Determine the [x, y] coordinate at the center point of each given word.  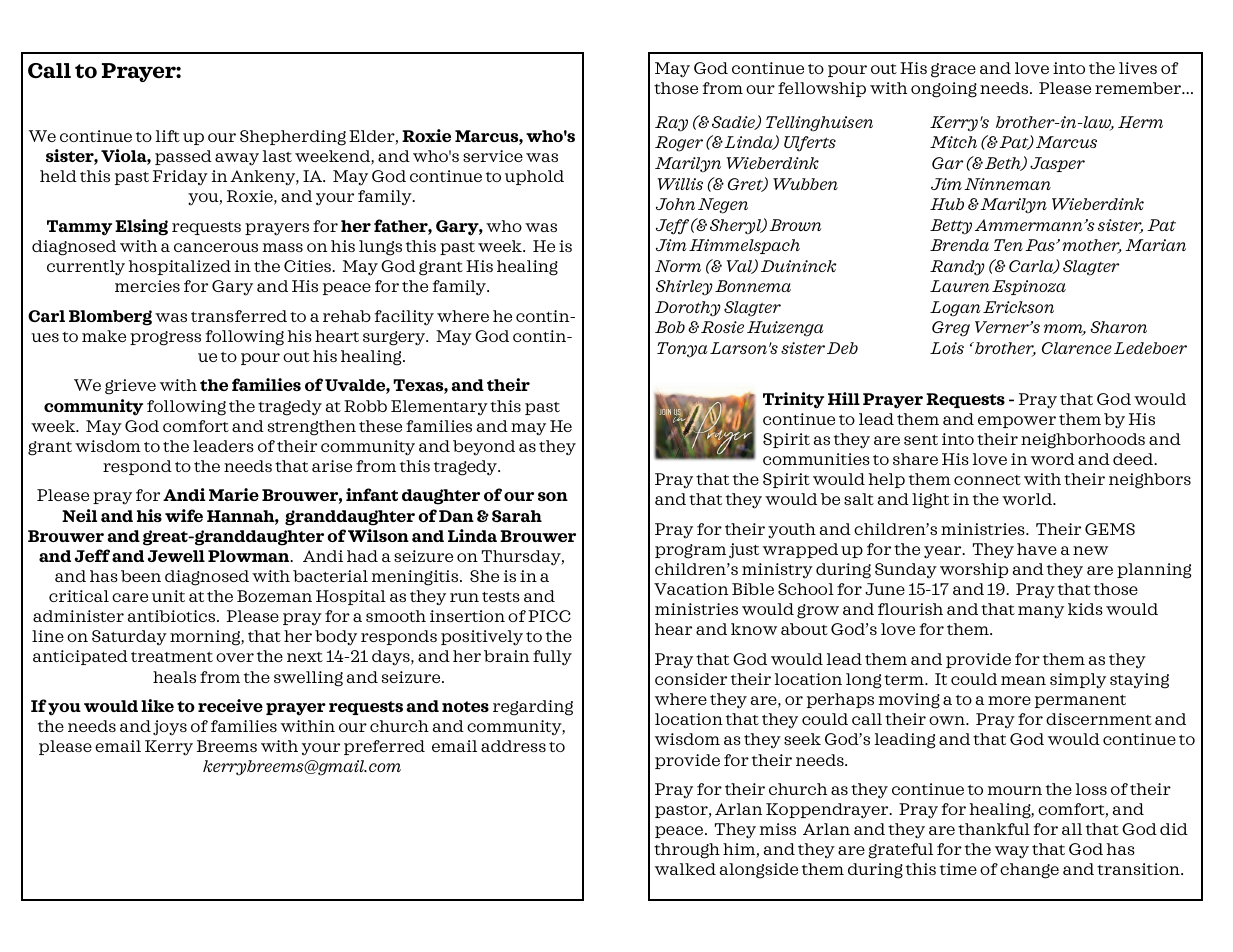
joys [170, 728]
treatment [172, 657]
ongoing [944, 90]
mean [1023, 680]
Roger [679, 144]
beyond [484, 448]
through [687, 851]
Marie [234, 494]
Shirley [684, 288]
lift [168, 136]
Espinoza [1029, 287]
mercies [147, 286]
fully [552, 658]
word [1053, 459]
